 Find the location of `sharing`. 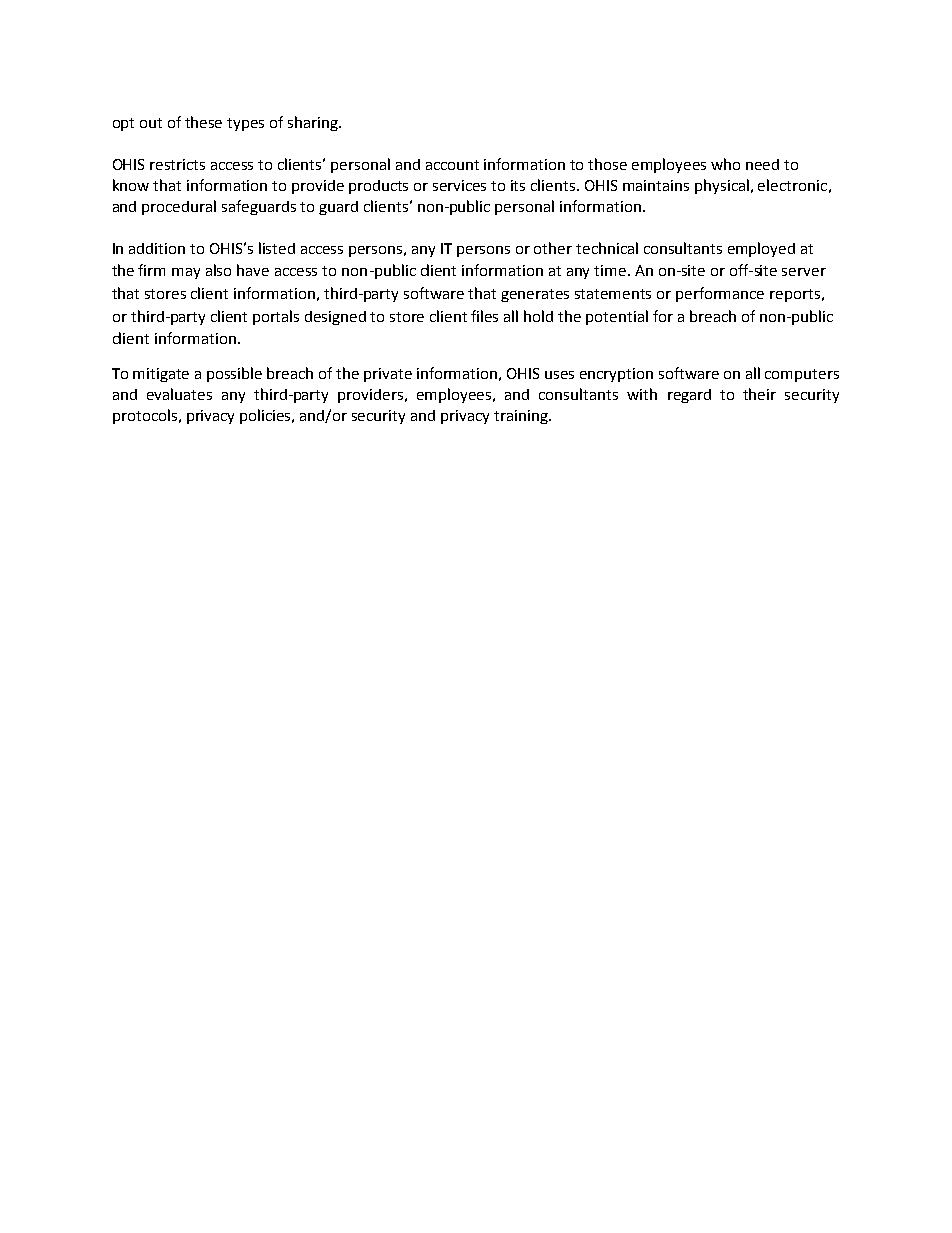

sharing is located at coordinates (314, 123).
